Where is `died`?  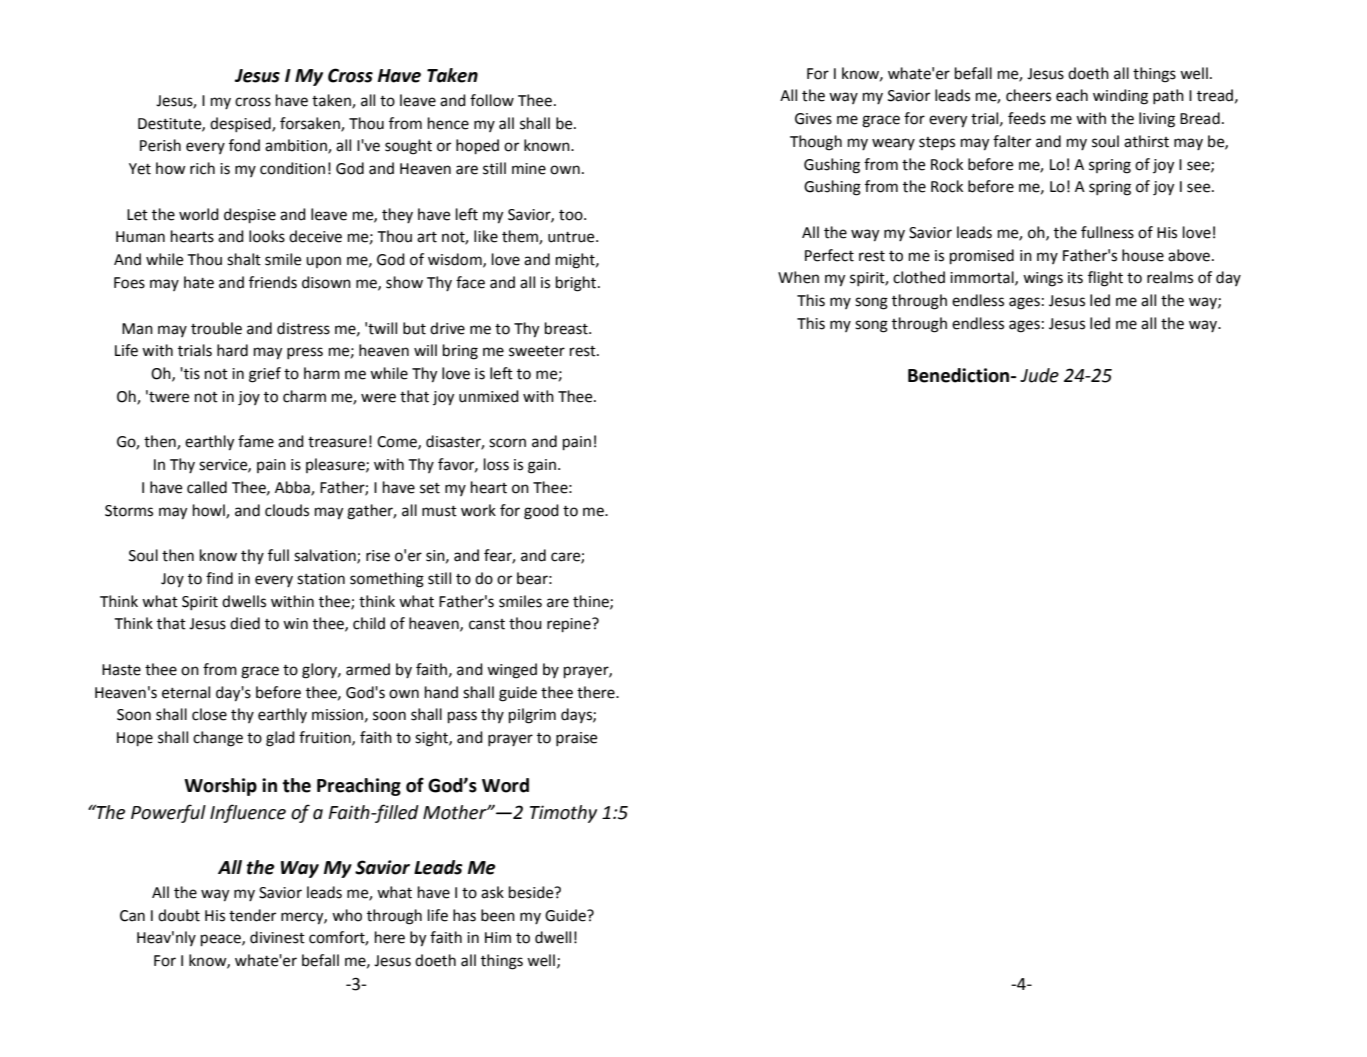 died is located at coordinates (245, 623).
